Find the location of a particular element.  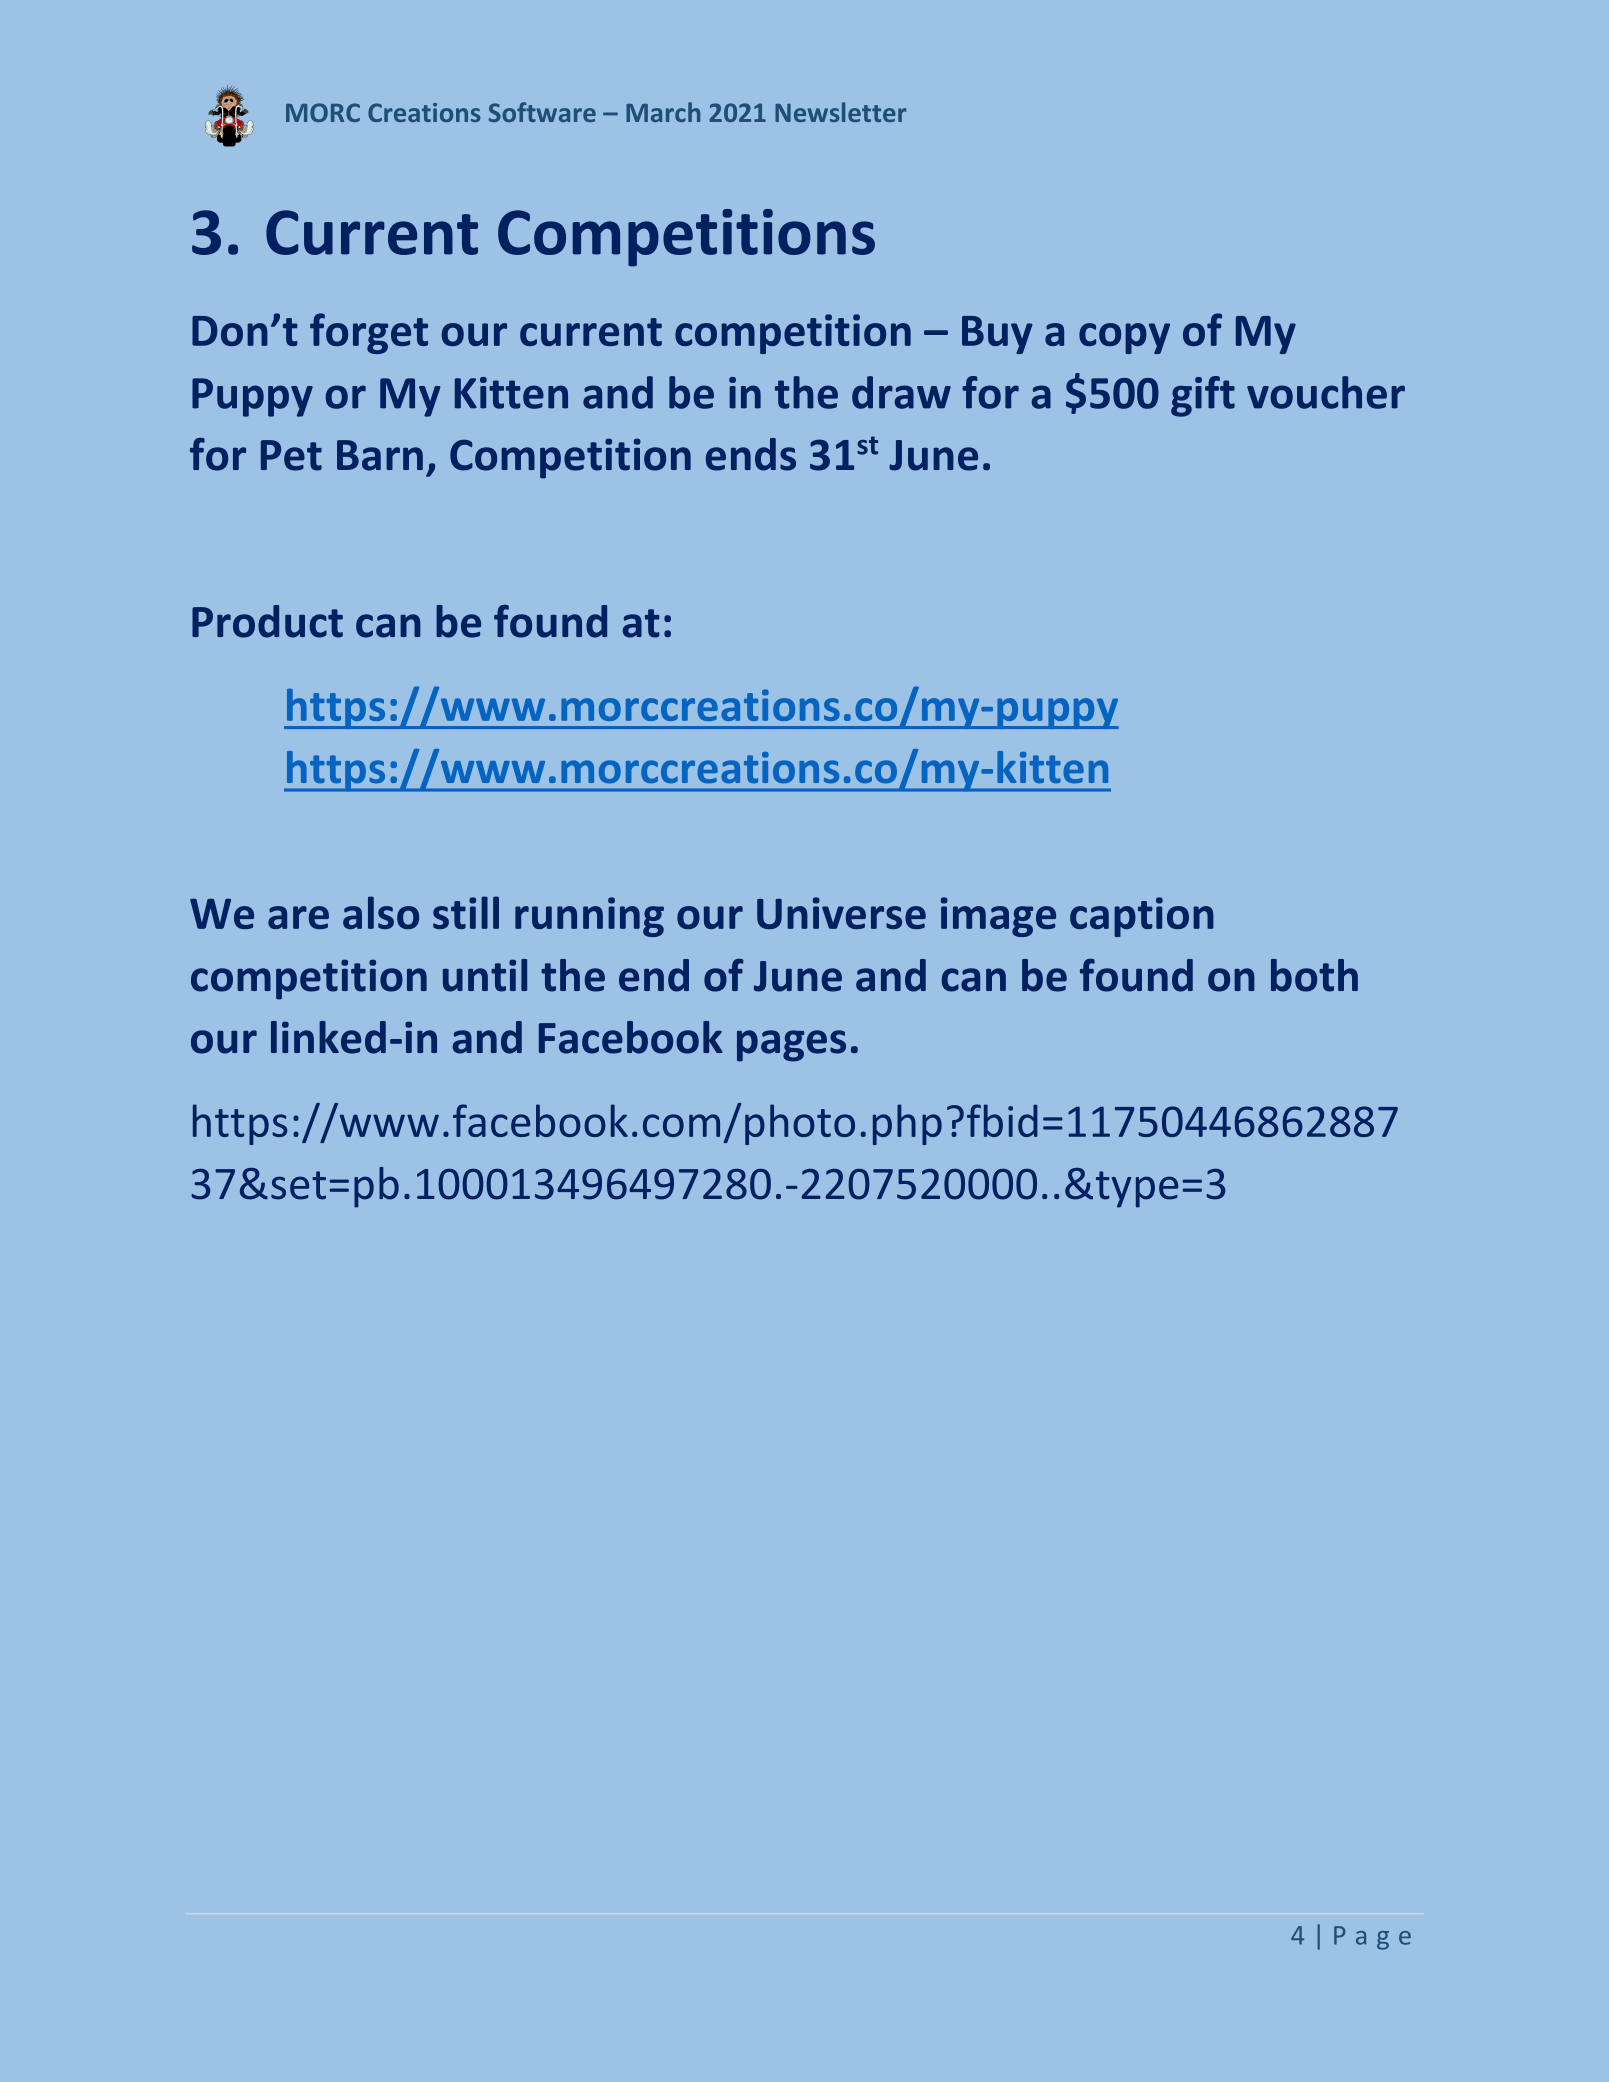

gift is located at coordinates (1203, 396).
